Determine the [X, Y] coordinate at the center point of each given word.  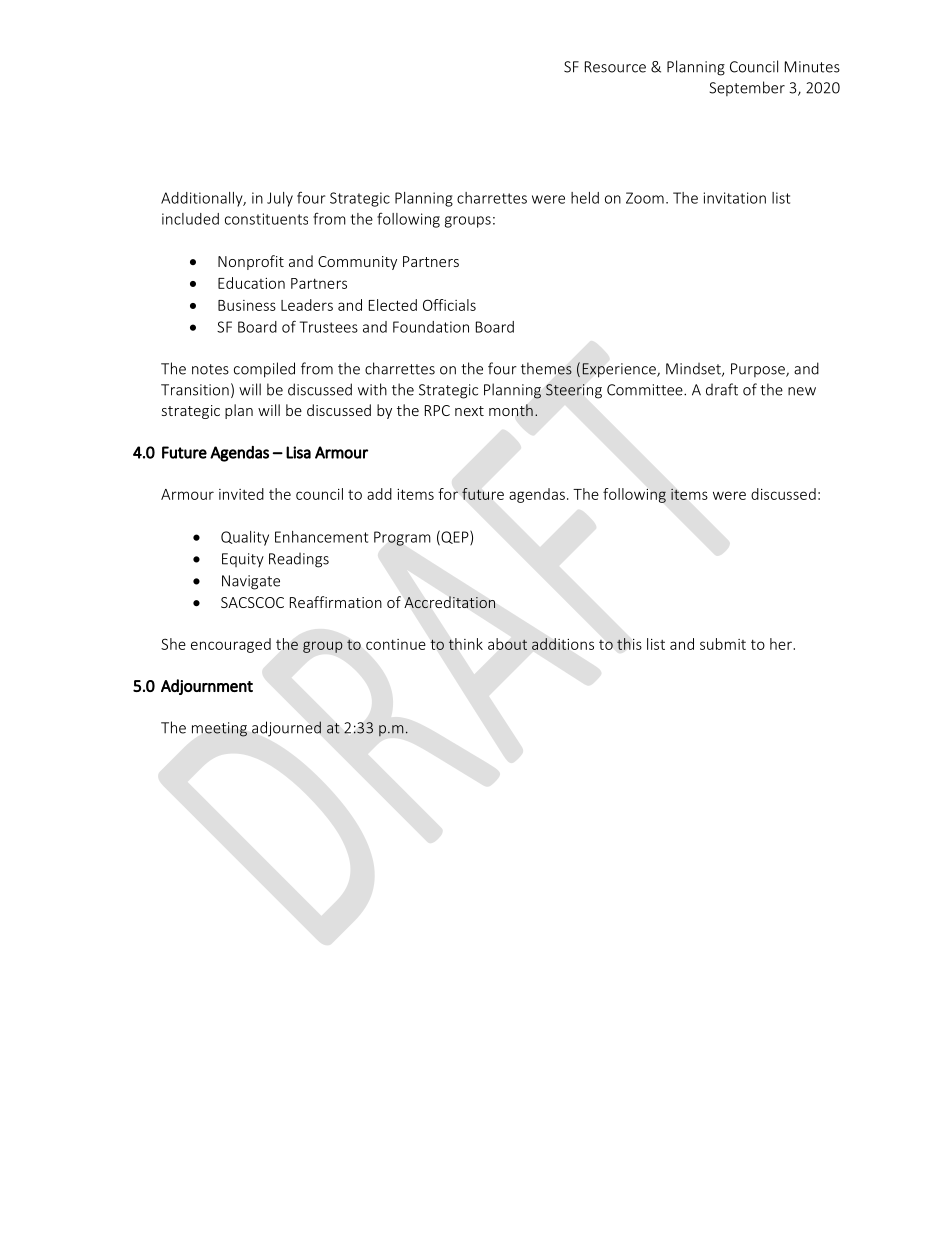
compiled [264, 370]
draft [722, 389]
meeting [219, 729]
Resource [615, 67]
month [511, 410]
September [747, 88]
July [280, 199]
